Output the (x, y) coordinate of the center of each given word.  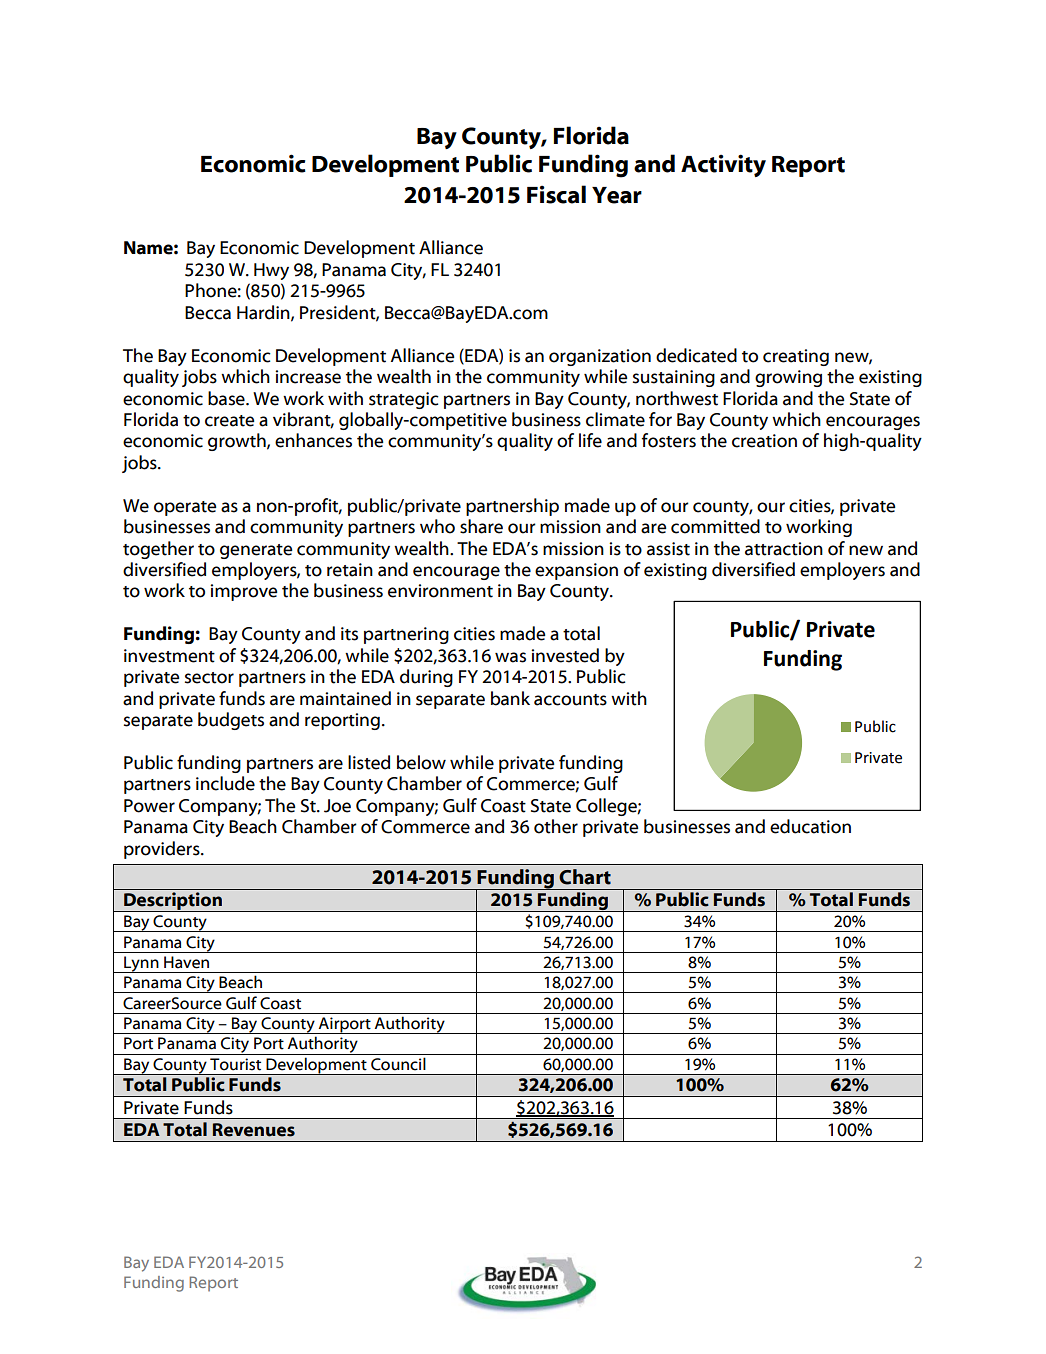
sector (209, 678)
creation (764, 441)
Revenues (254, 1130)
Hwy (271, 271)
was (510, 657)
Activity (723, 165)
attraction (784, 549)
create (229, 421)
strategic (404, 400)
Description (173, 902)
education (810, 826)
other (556, 826)
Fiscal (556, 194)
